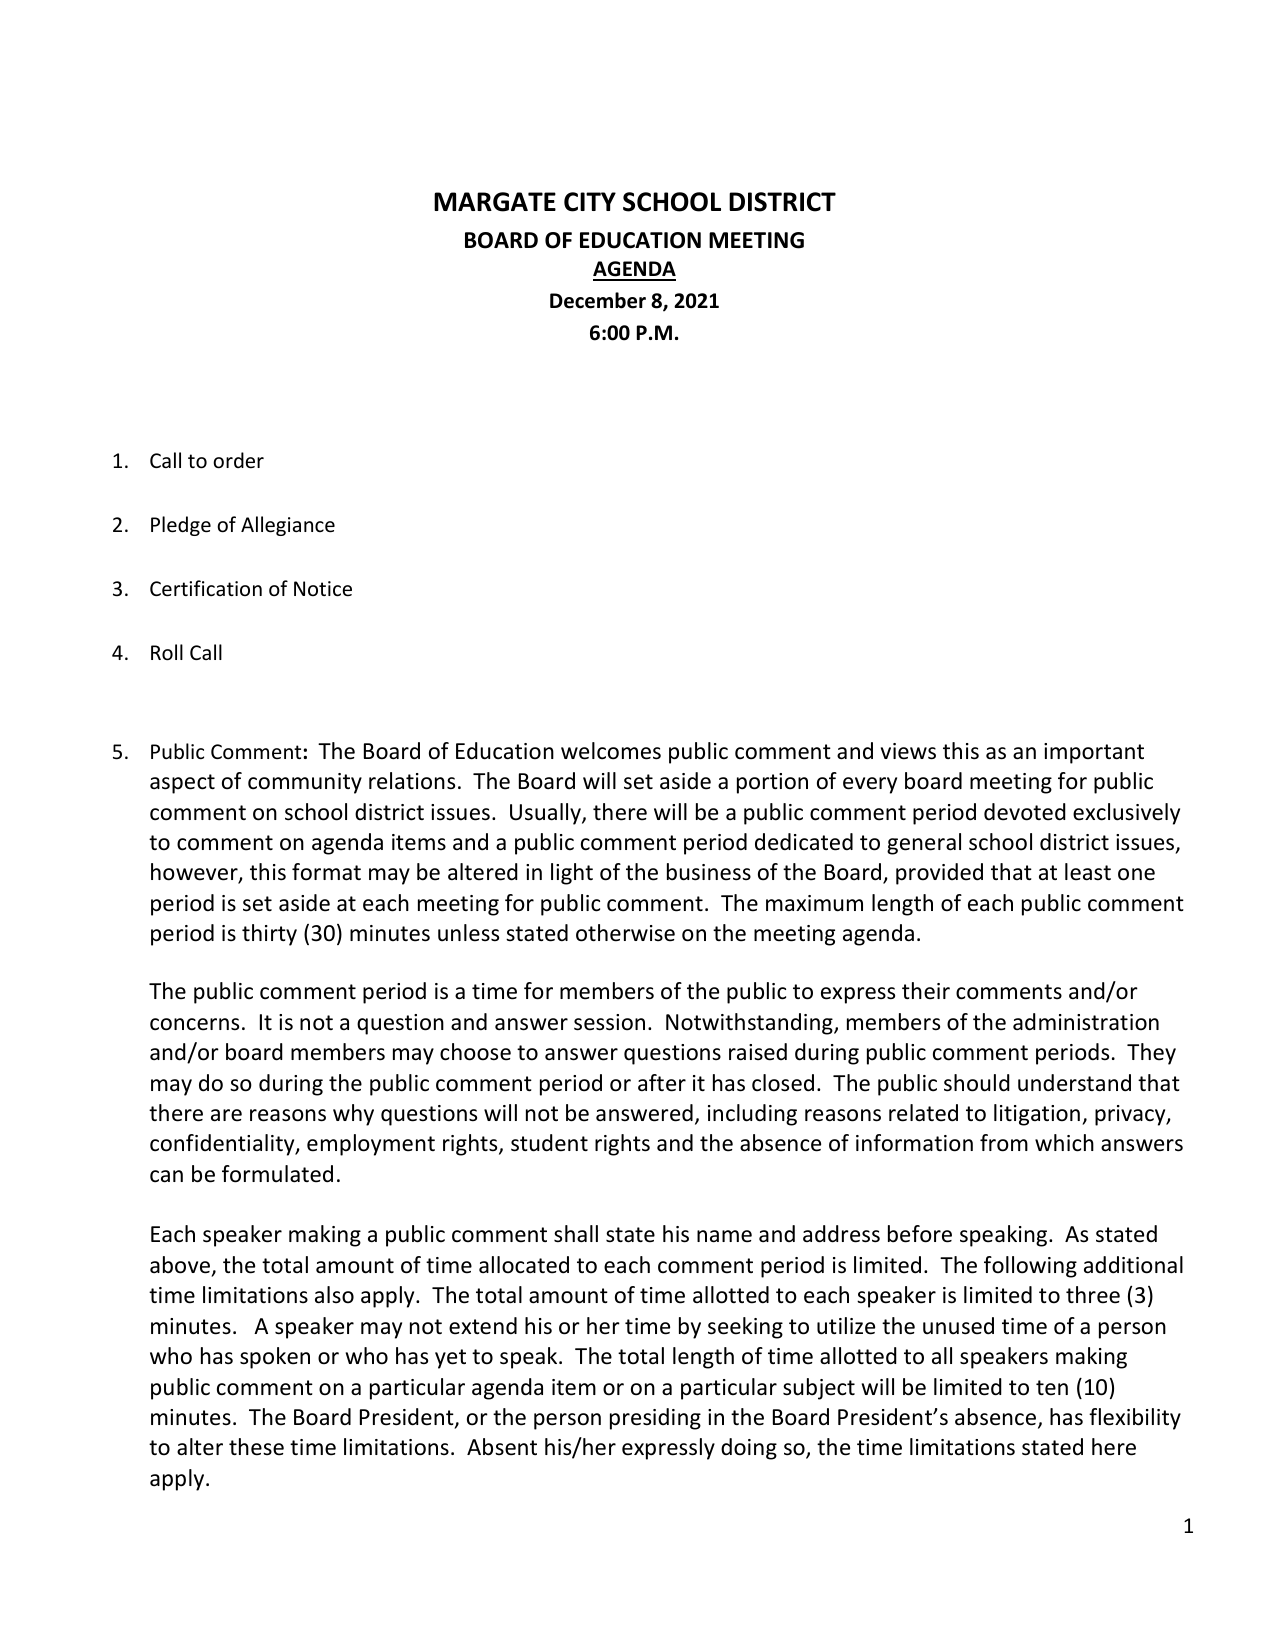 This screenshot has height=1643, width=1269. I want to click on flexibility, so click(1135, 1419).
